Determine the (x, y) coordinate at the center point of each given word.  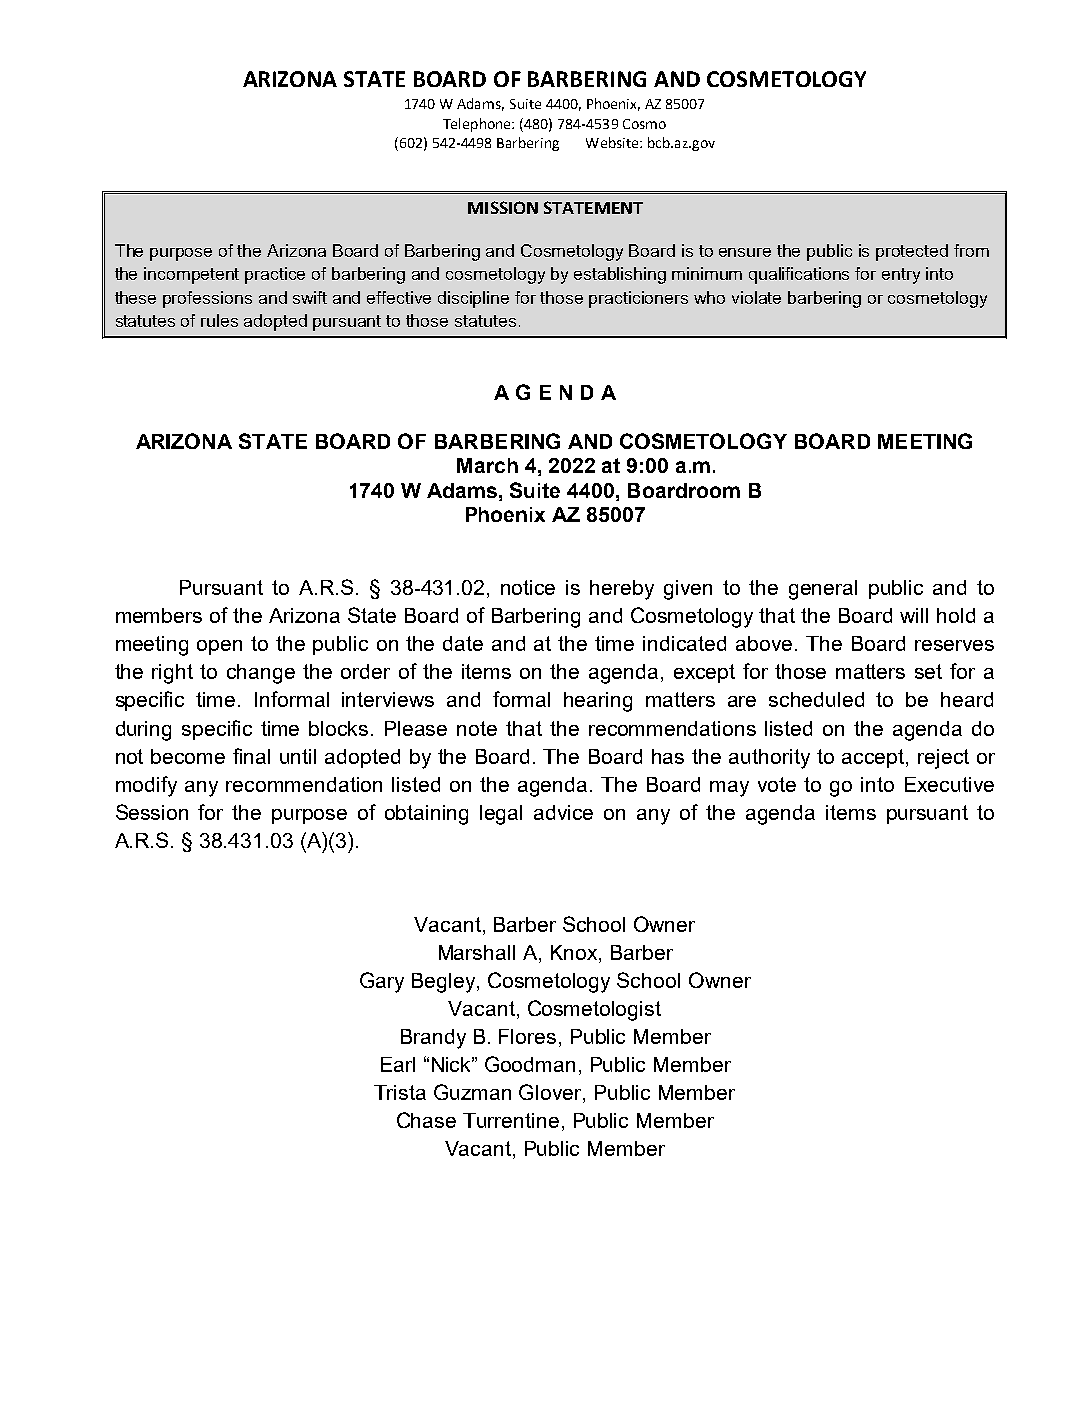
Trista (400, 1092)
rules (219, 320)
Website (613, 142)
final (251, 756)
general (823, 590)
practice (275, 275)
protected (912, 252)
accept (874, 758)
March (487, 465)
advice (563, 812)
